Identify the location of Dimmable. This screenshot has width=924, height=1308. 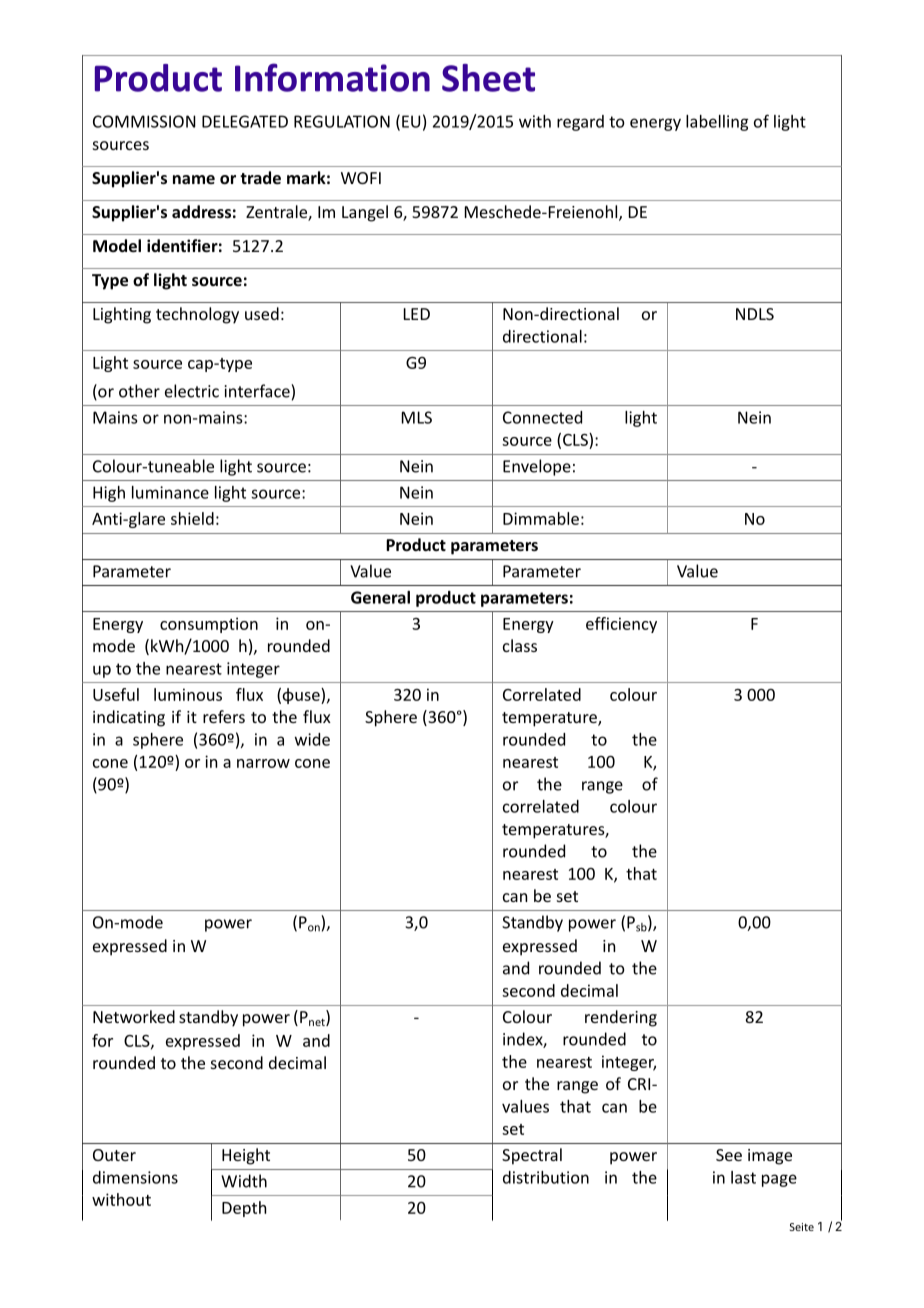
(541, 518).
